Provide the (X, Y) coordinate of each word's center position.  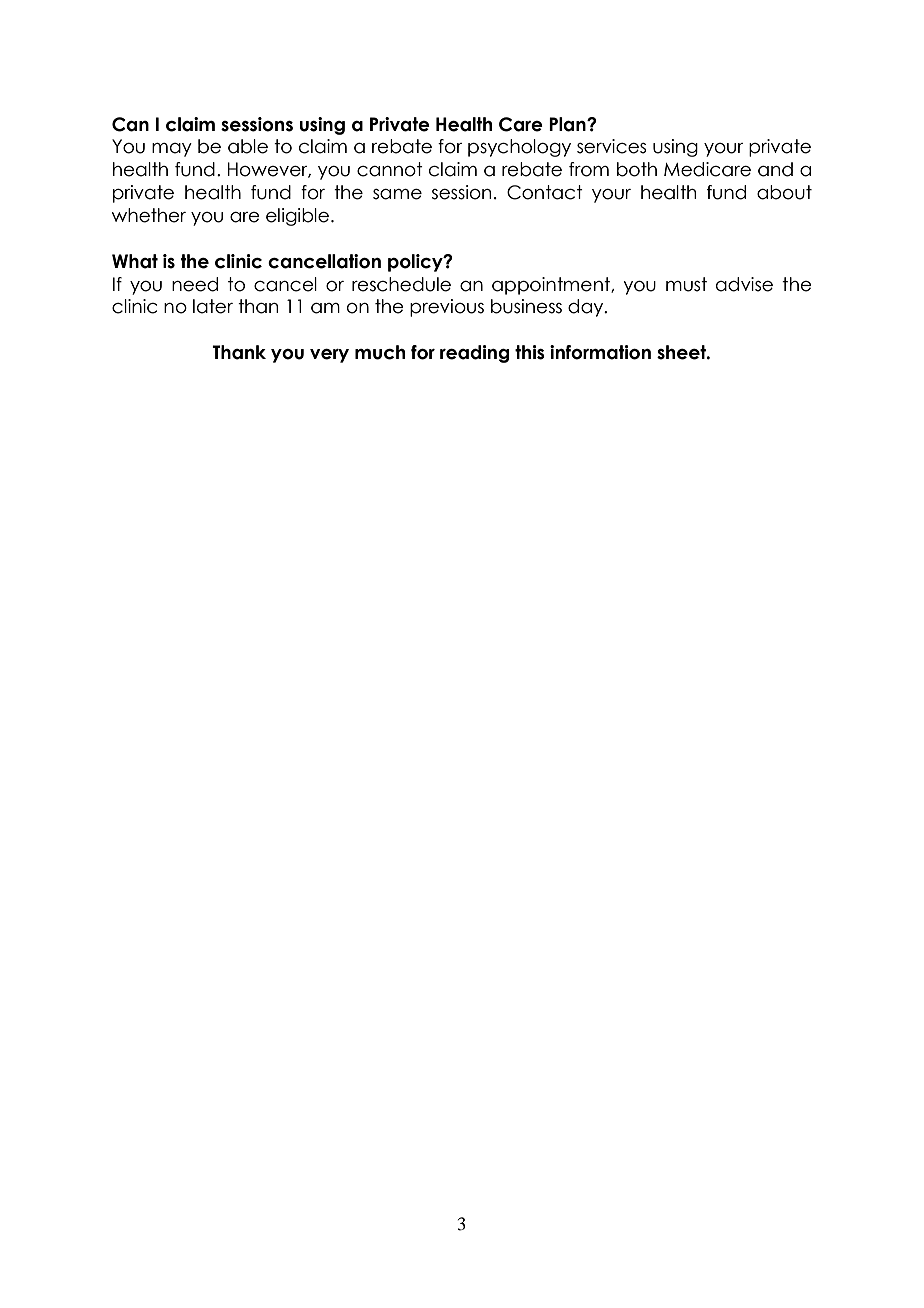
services (611, 146)
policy (416, 263)
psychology (519, 148)
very (329, 356)
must (686, 284)
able (248, 146)
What (135, 261)
